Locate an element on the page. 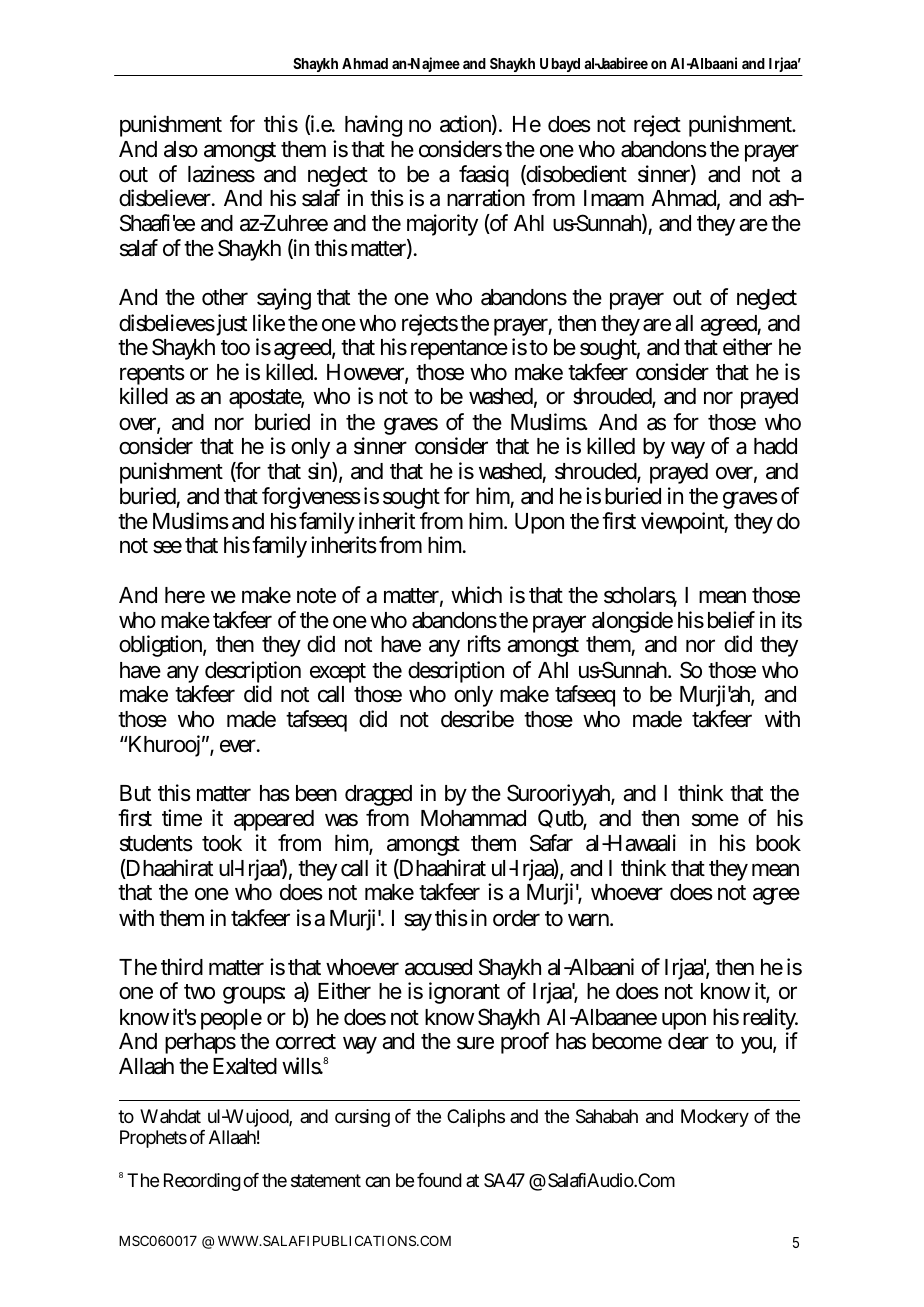 The height and width of the document is (1307, 924). warn is located at coordinates (590, 920).
